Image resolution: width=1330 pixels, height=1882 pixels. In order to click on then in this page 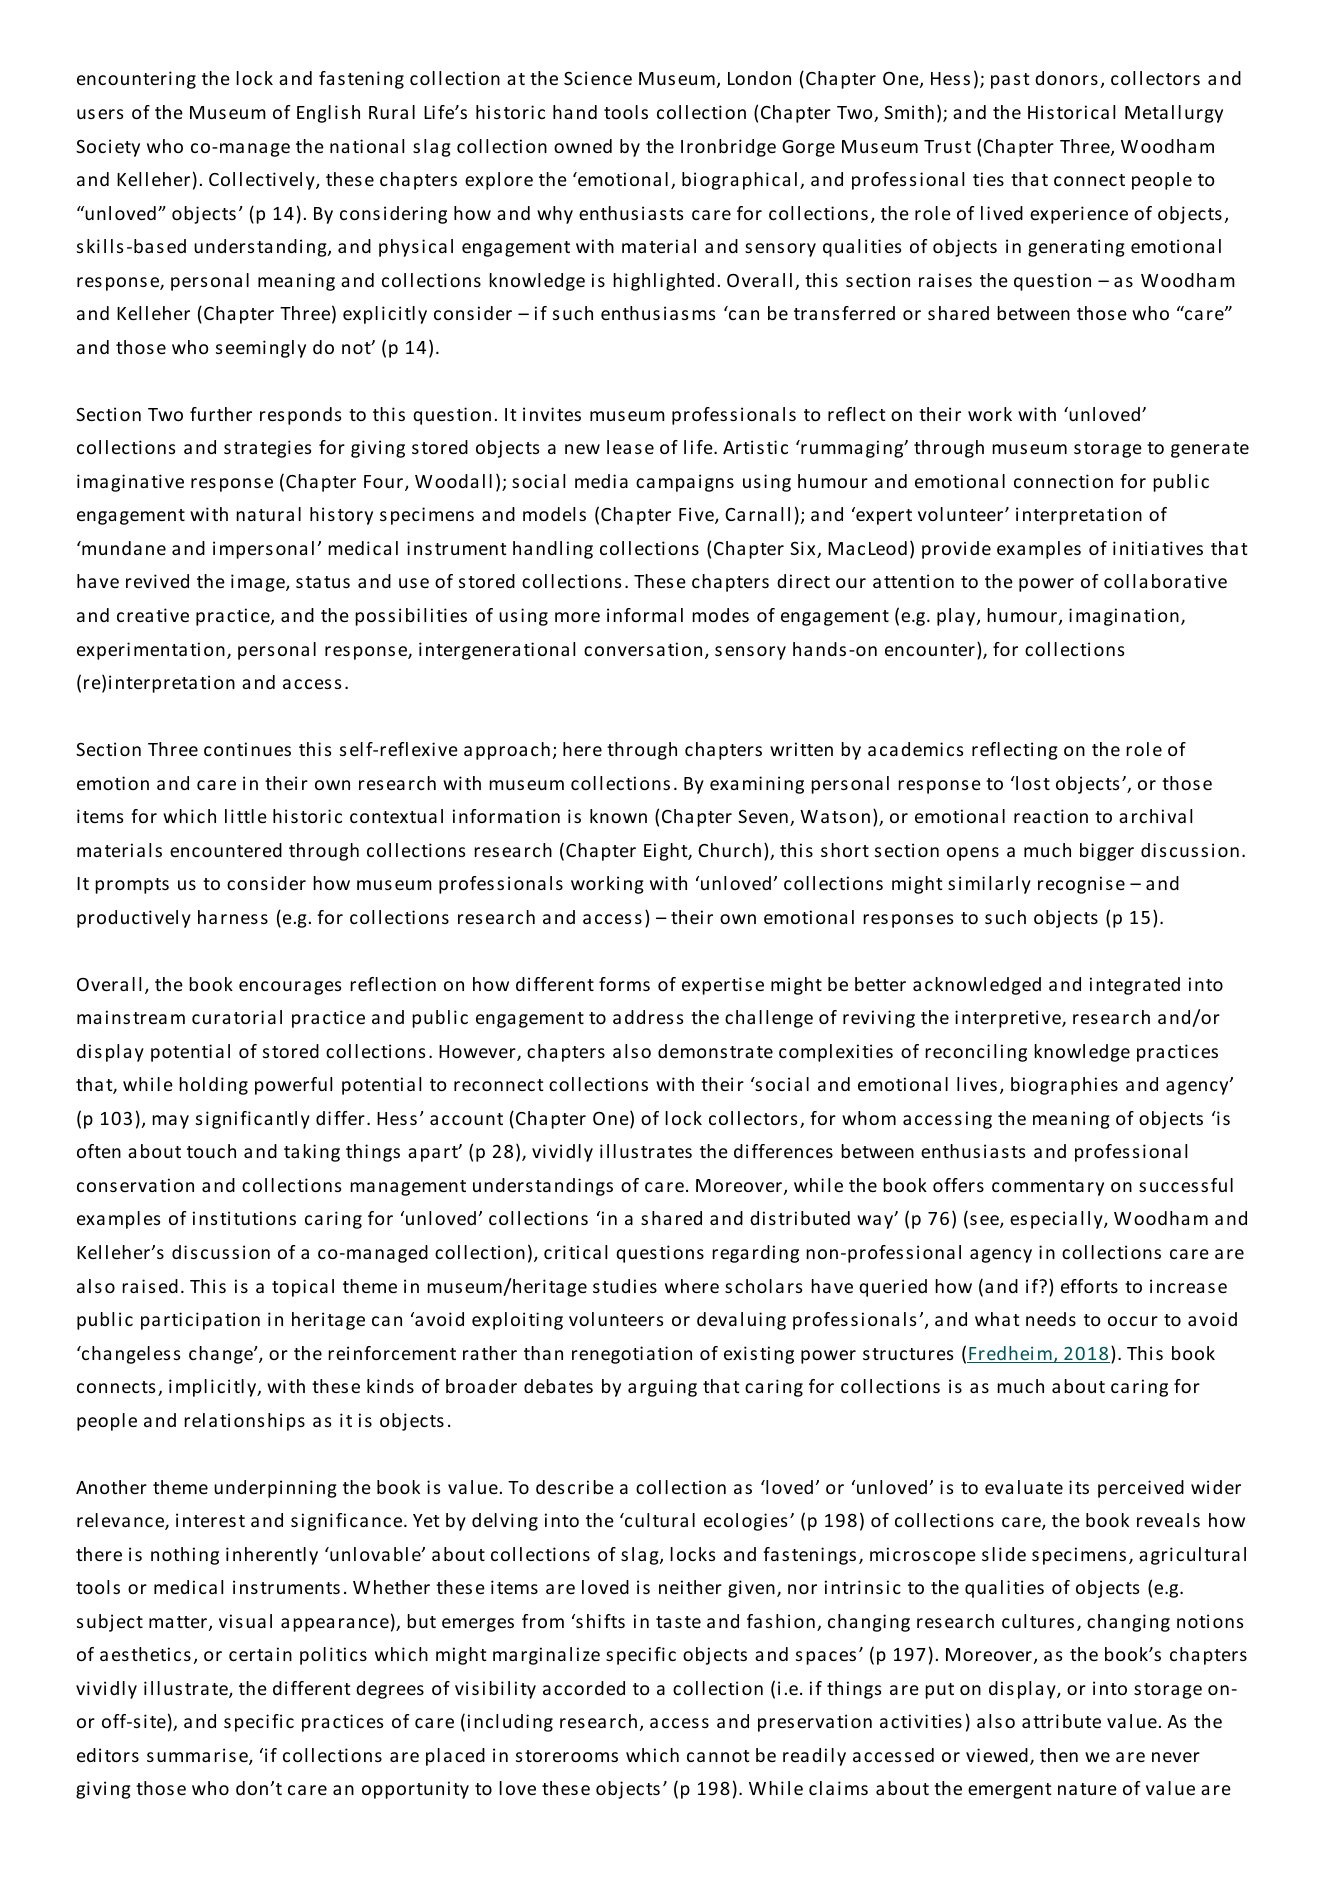, I will do `click(1059, 1755)`.
